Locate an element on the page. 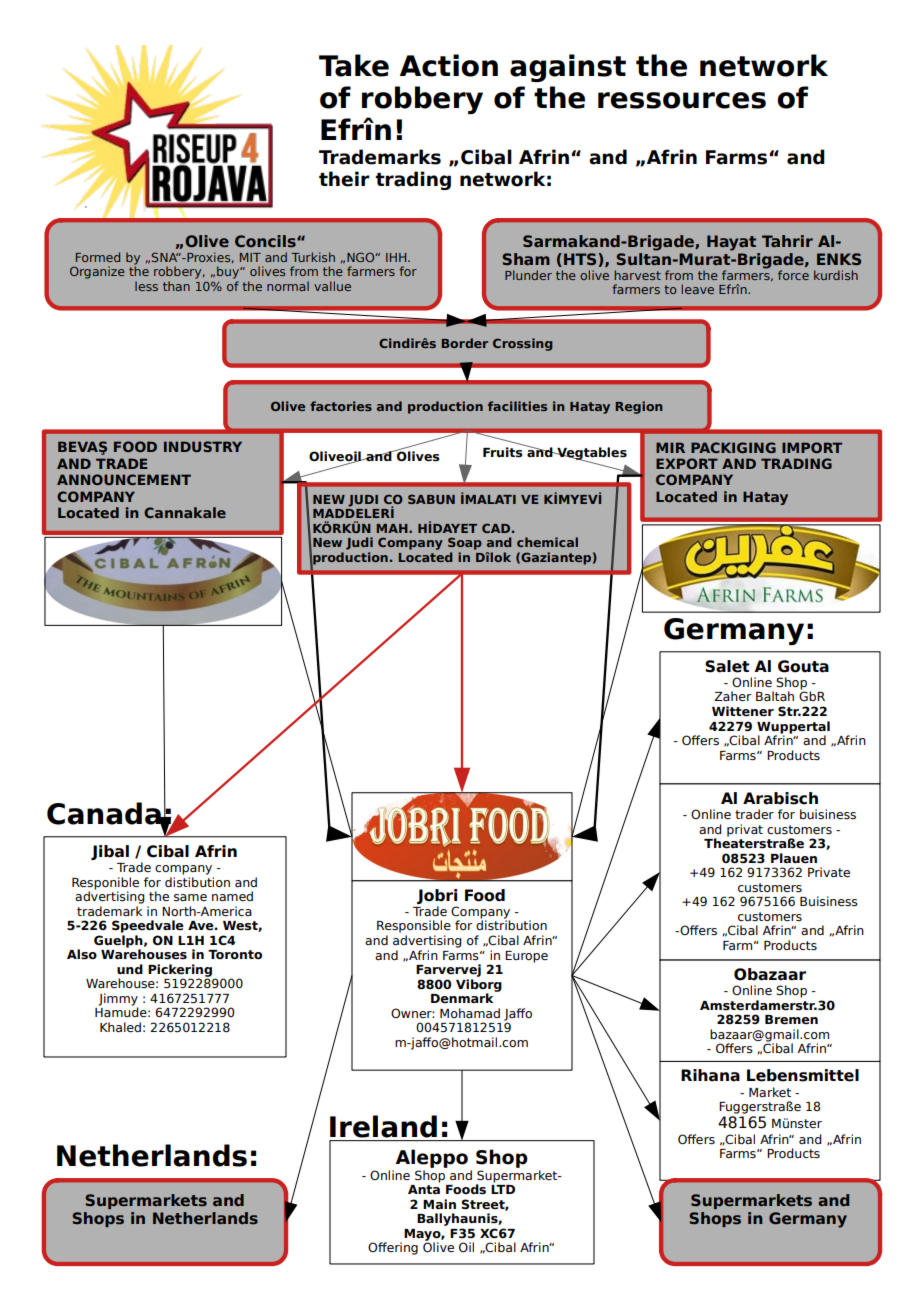 The width and height of the image is (924, 1308). Border is located at coordinates (464, 343).
